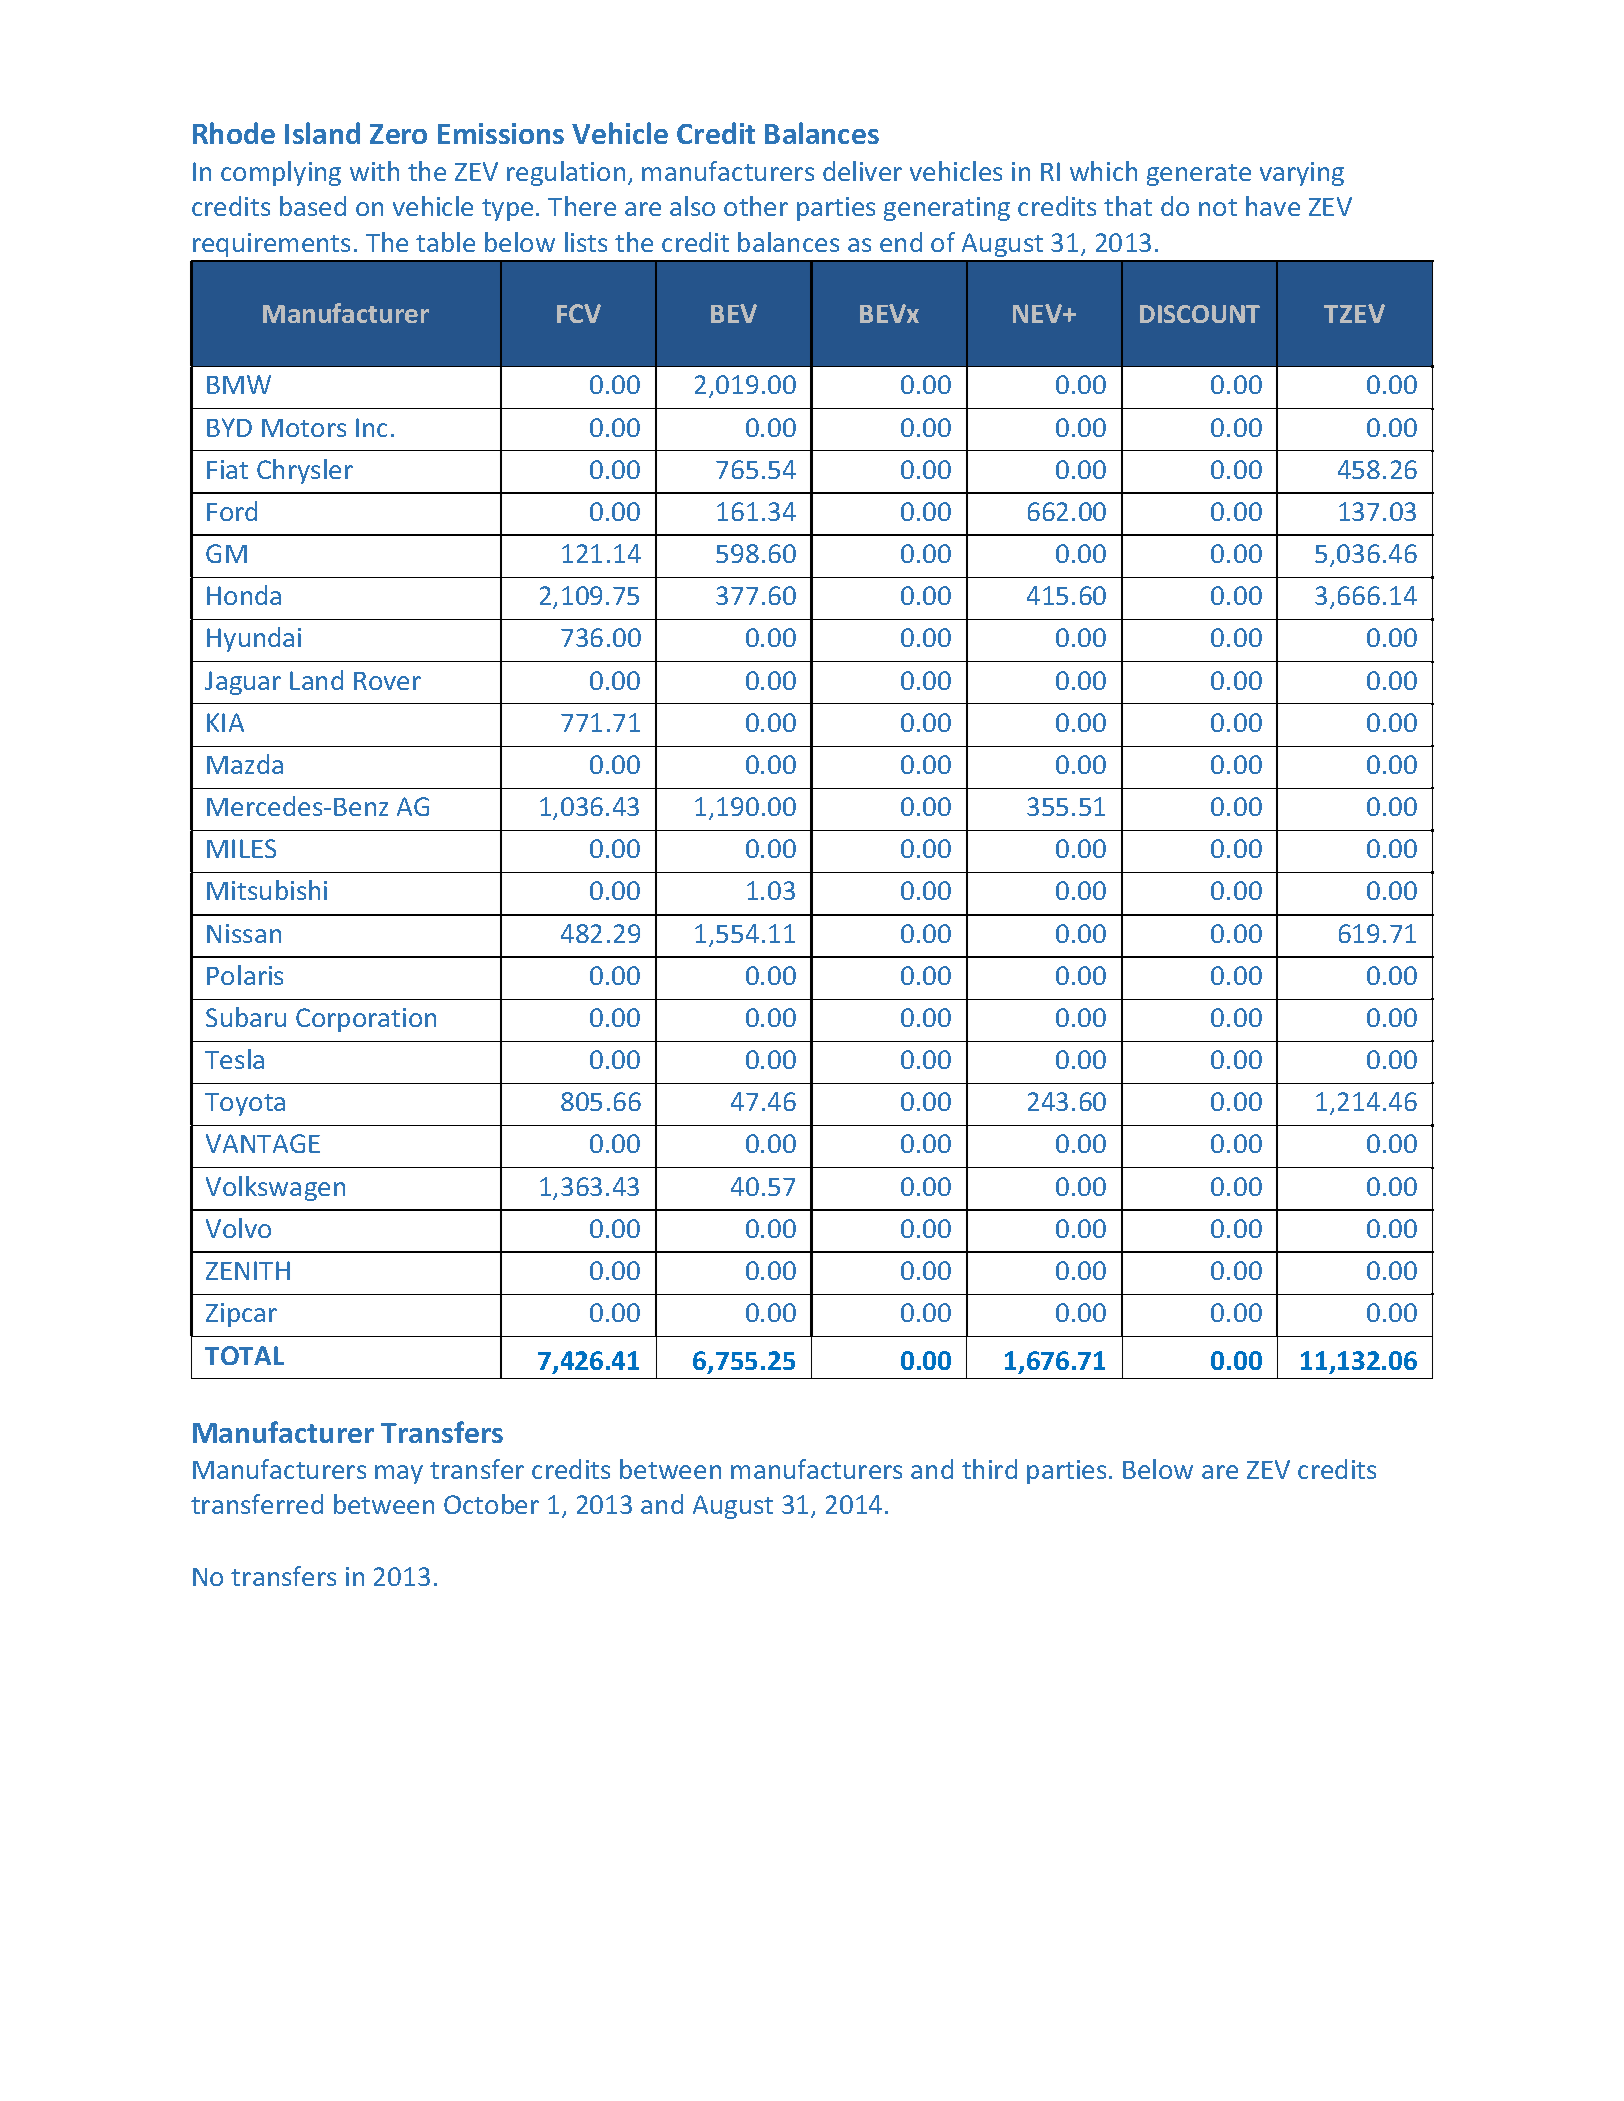 The image size is (1624, 2101). I want to click on may, so click(399, 1474).
